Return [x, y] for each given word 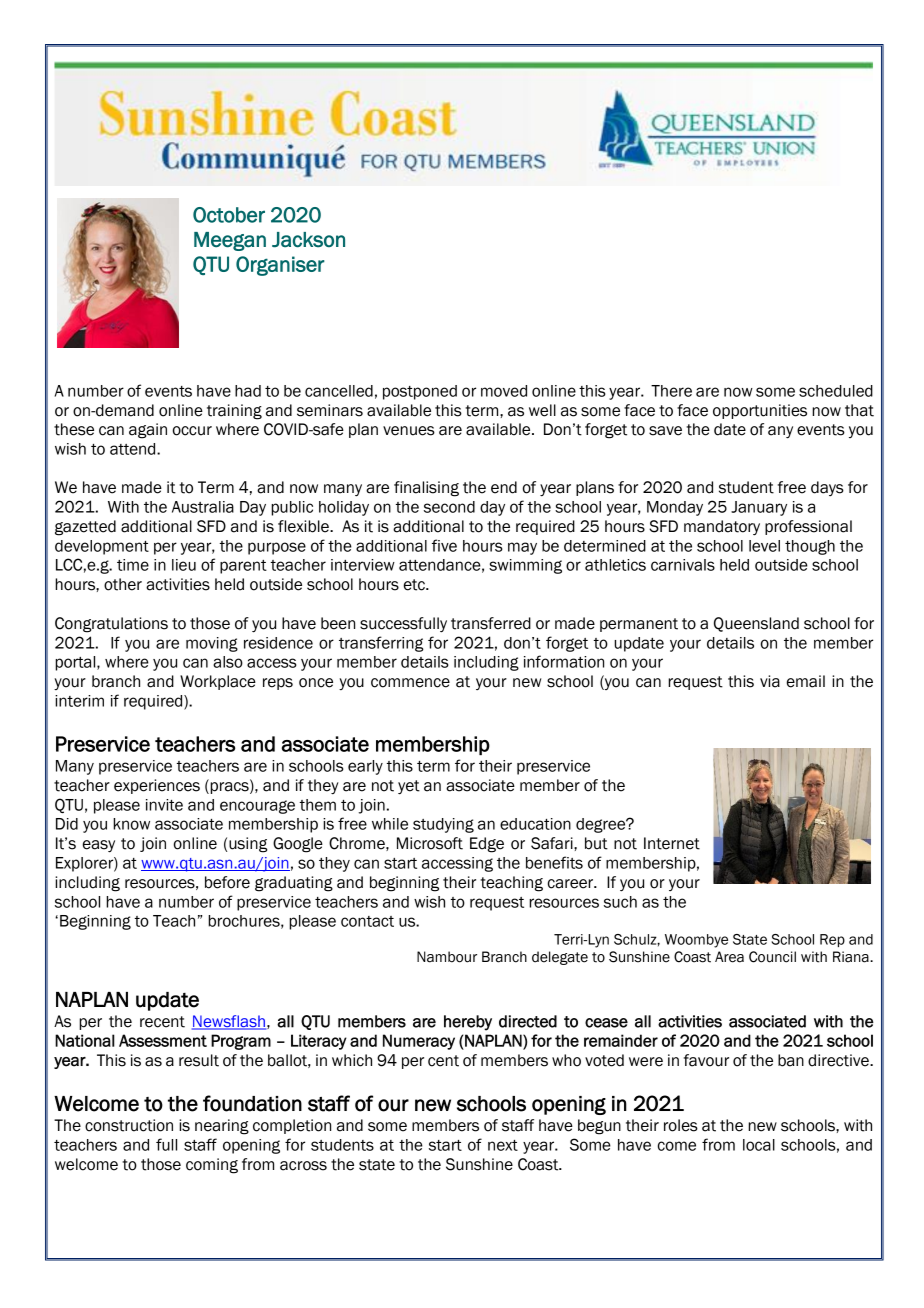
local [759, 1145]
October [229, 215]
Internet [672, 843]
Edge [487, 845]
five [444, 545]
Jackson [308, 240]
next [503, 1145]
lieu [184, 565]
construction [129, 1125]
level [764, 546]
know [131, 824]
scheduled [836, 391]
